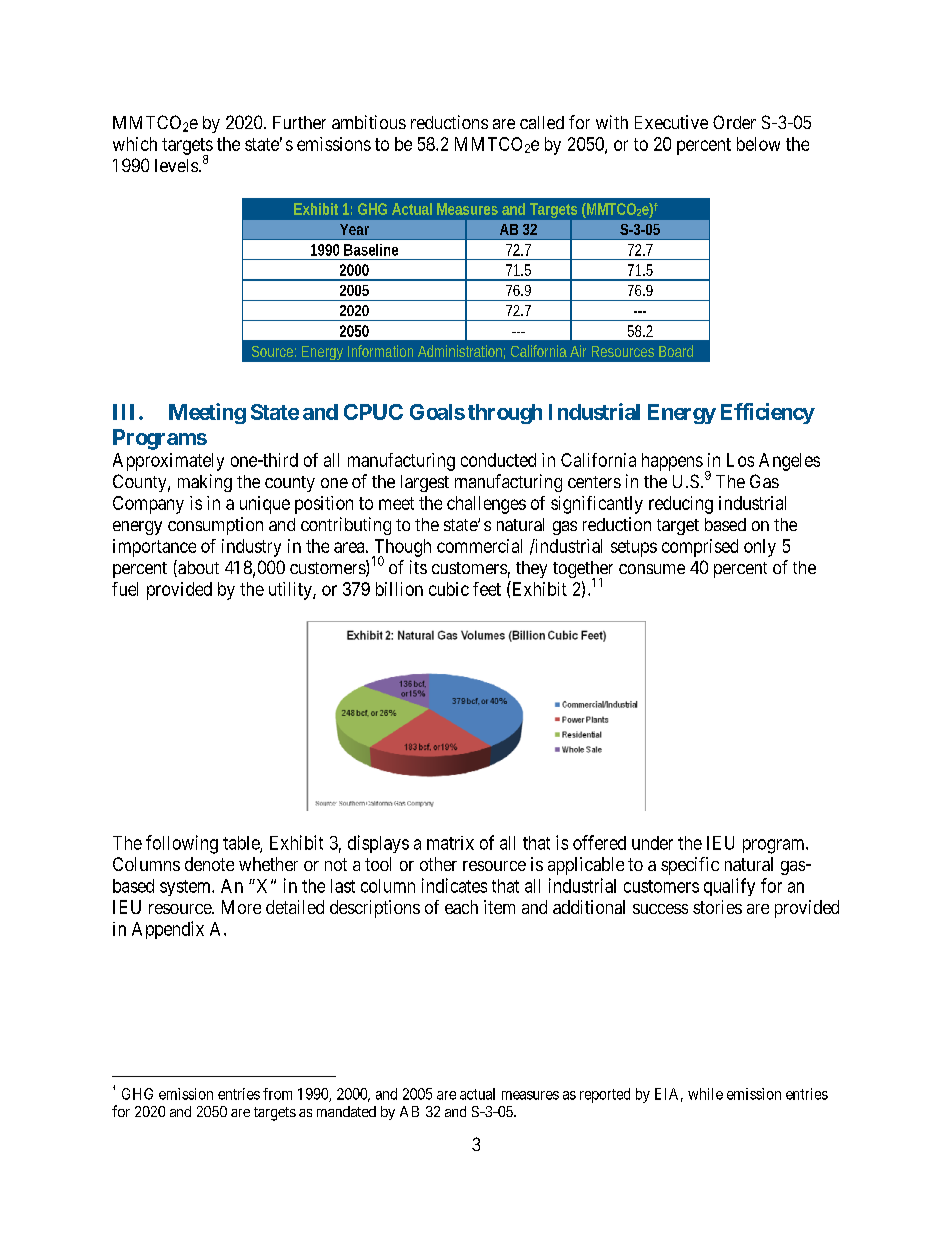  I want to click on making, so click(205, 483).
